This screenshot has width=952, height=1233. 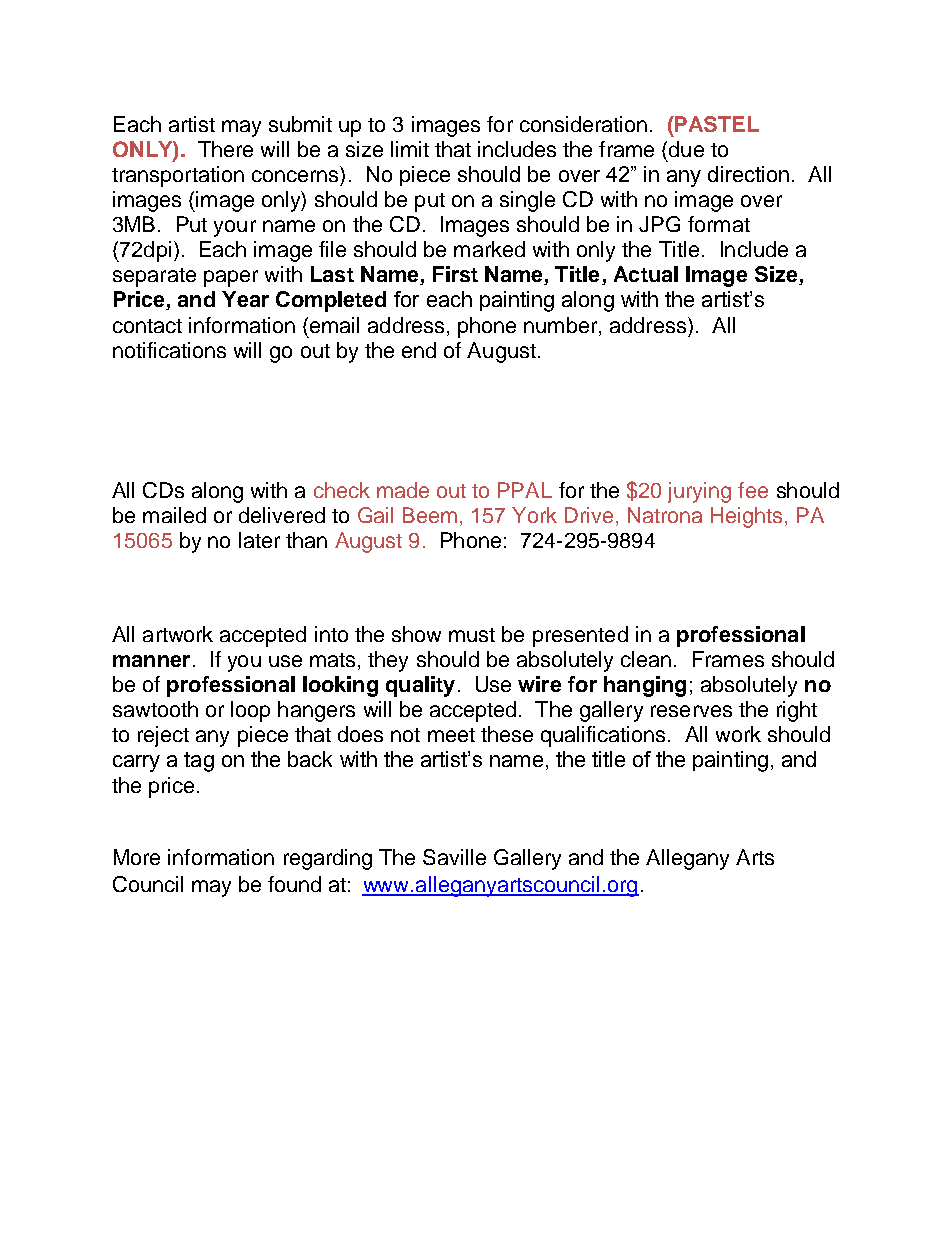 I want to click on More, so click(x=137, y=857).
